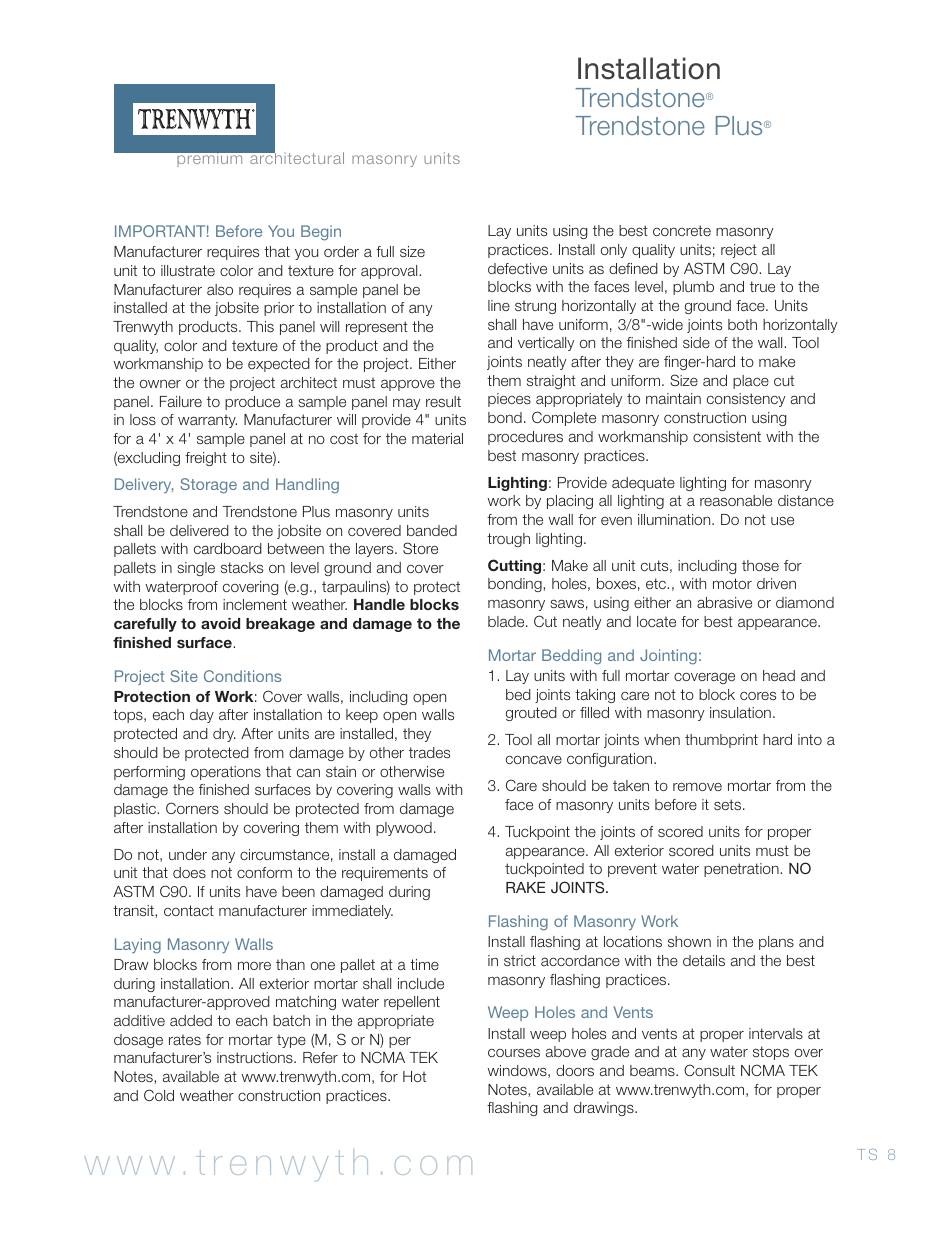 This image has width=952, height=1233. Describe the element at coordinates (514, 1052) in the image. I see `courses` at that location.
